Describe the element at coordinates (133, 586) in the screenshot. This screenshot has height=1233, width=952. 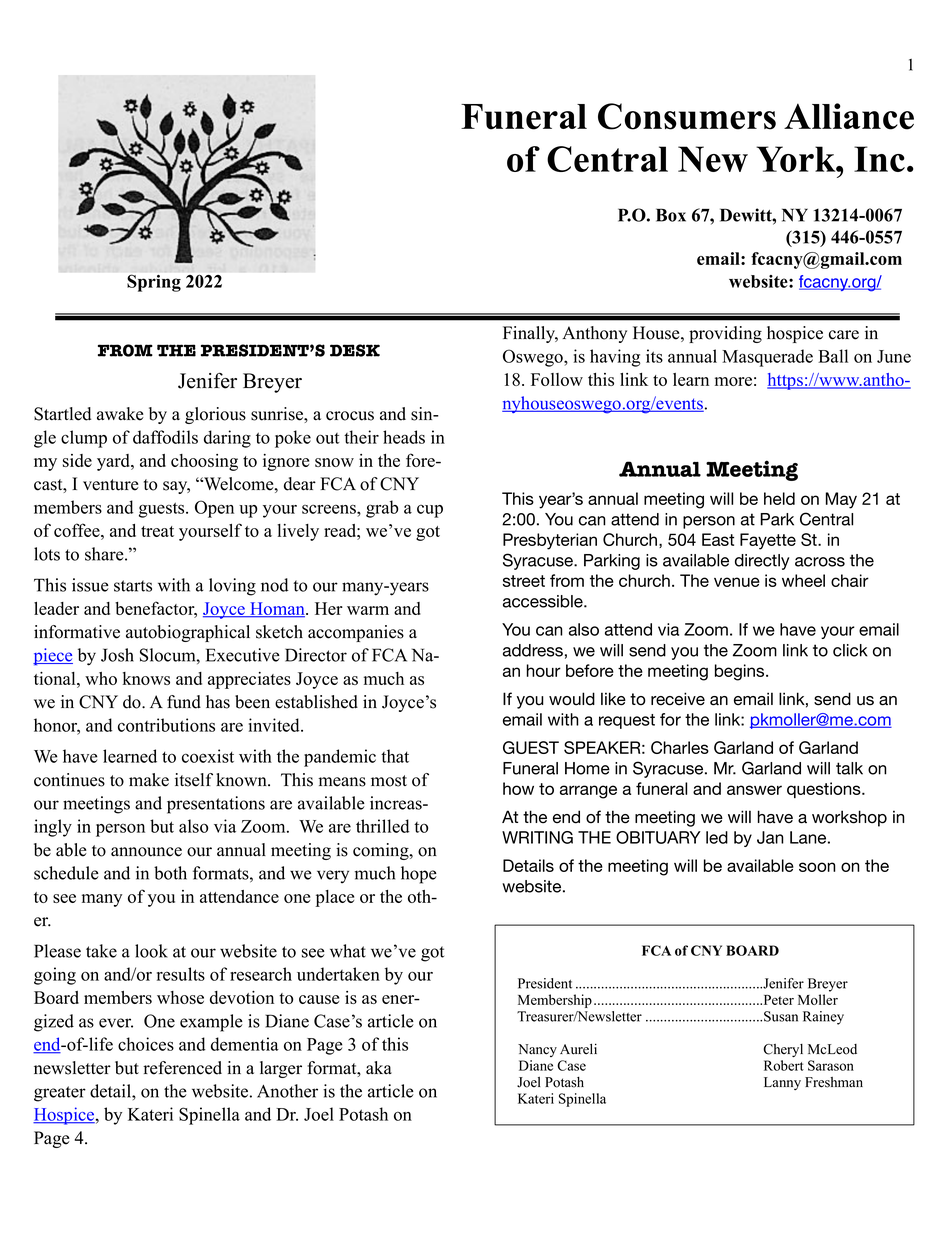
I see `starts` at that location.
